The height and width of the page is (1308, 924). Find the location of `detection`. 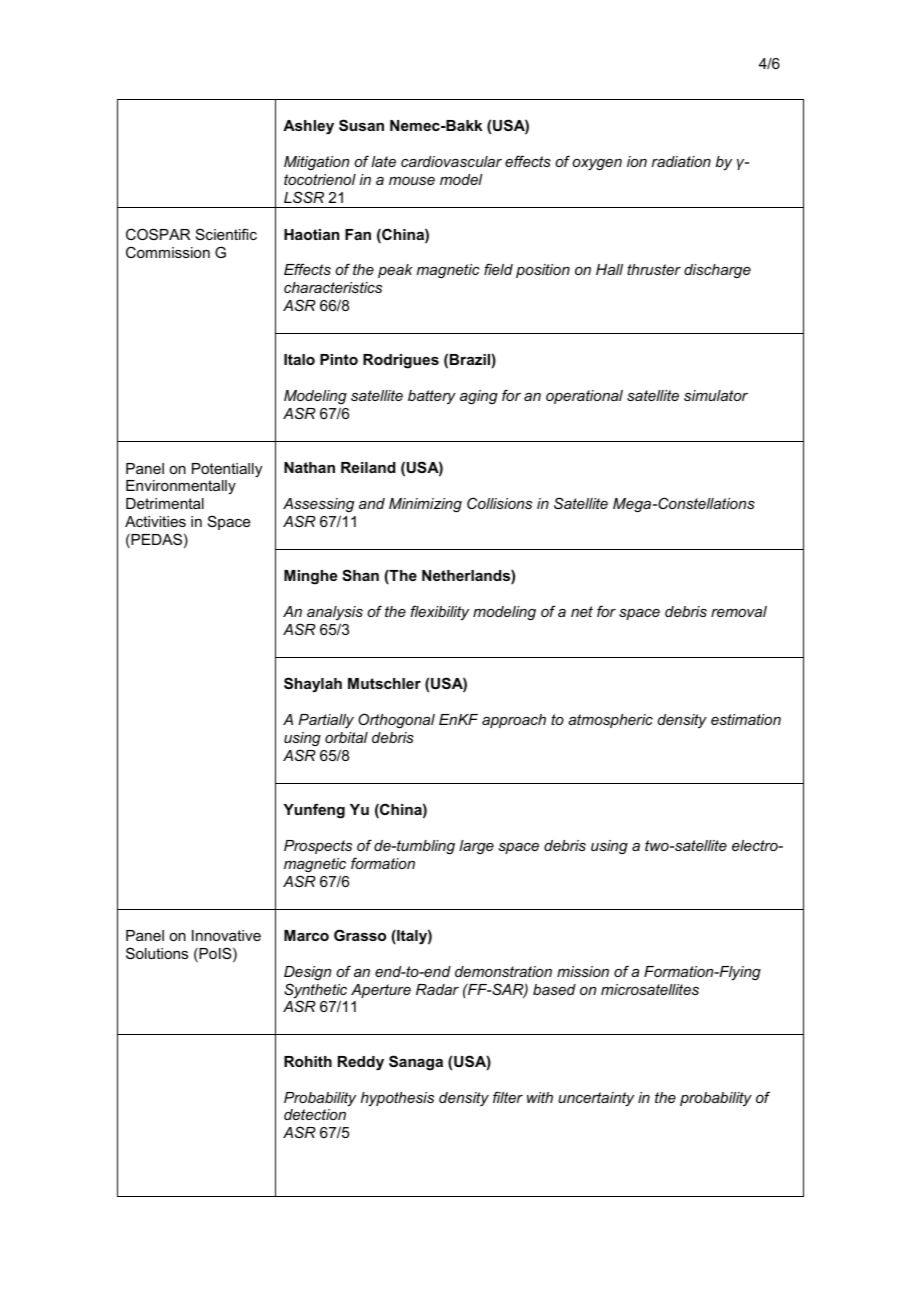

detection is located at coordinates (315, 1114).
